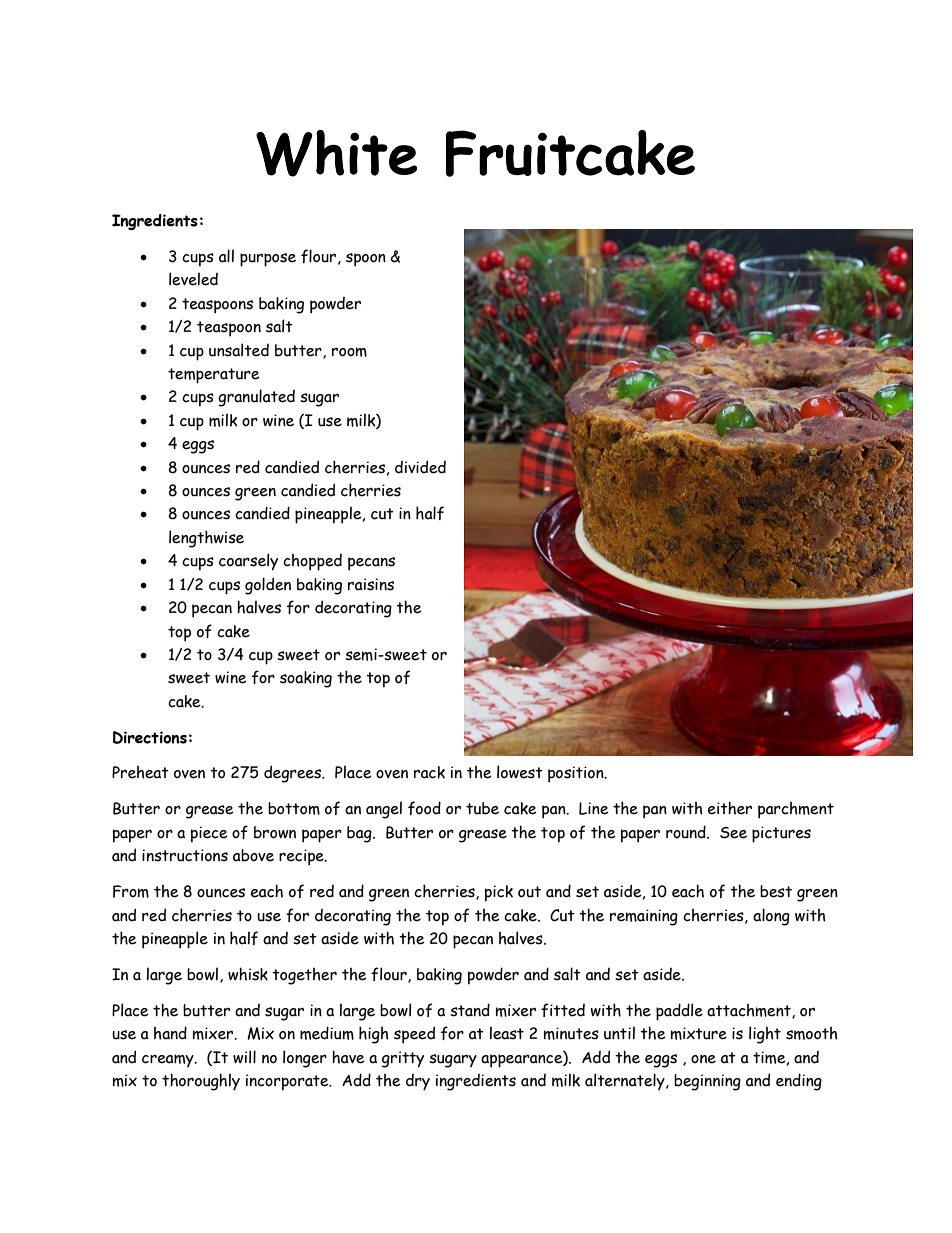  I want to click on will, so click(244, 1057).
